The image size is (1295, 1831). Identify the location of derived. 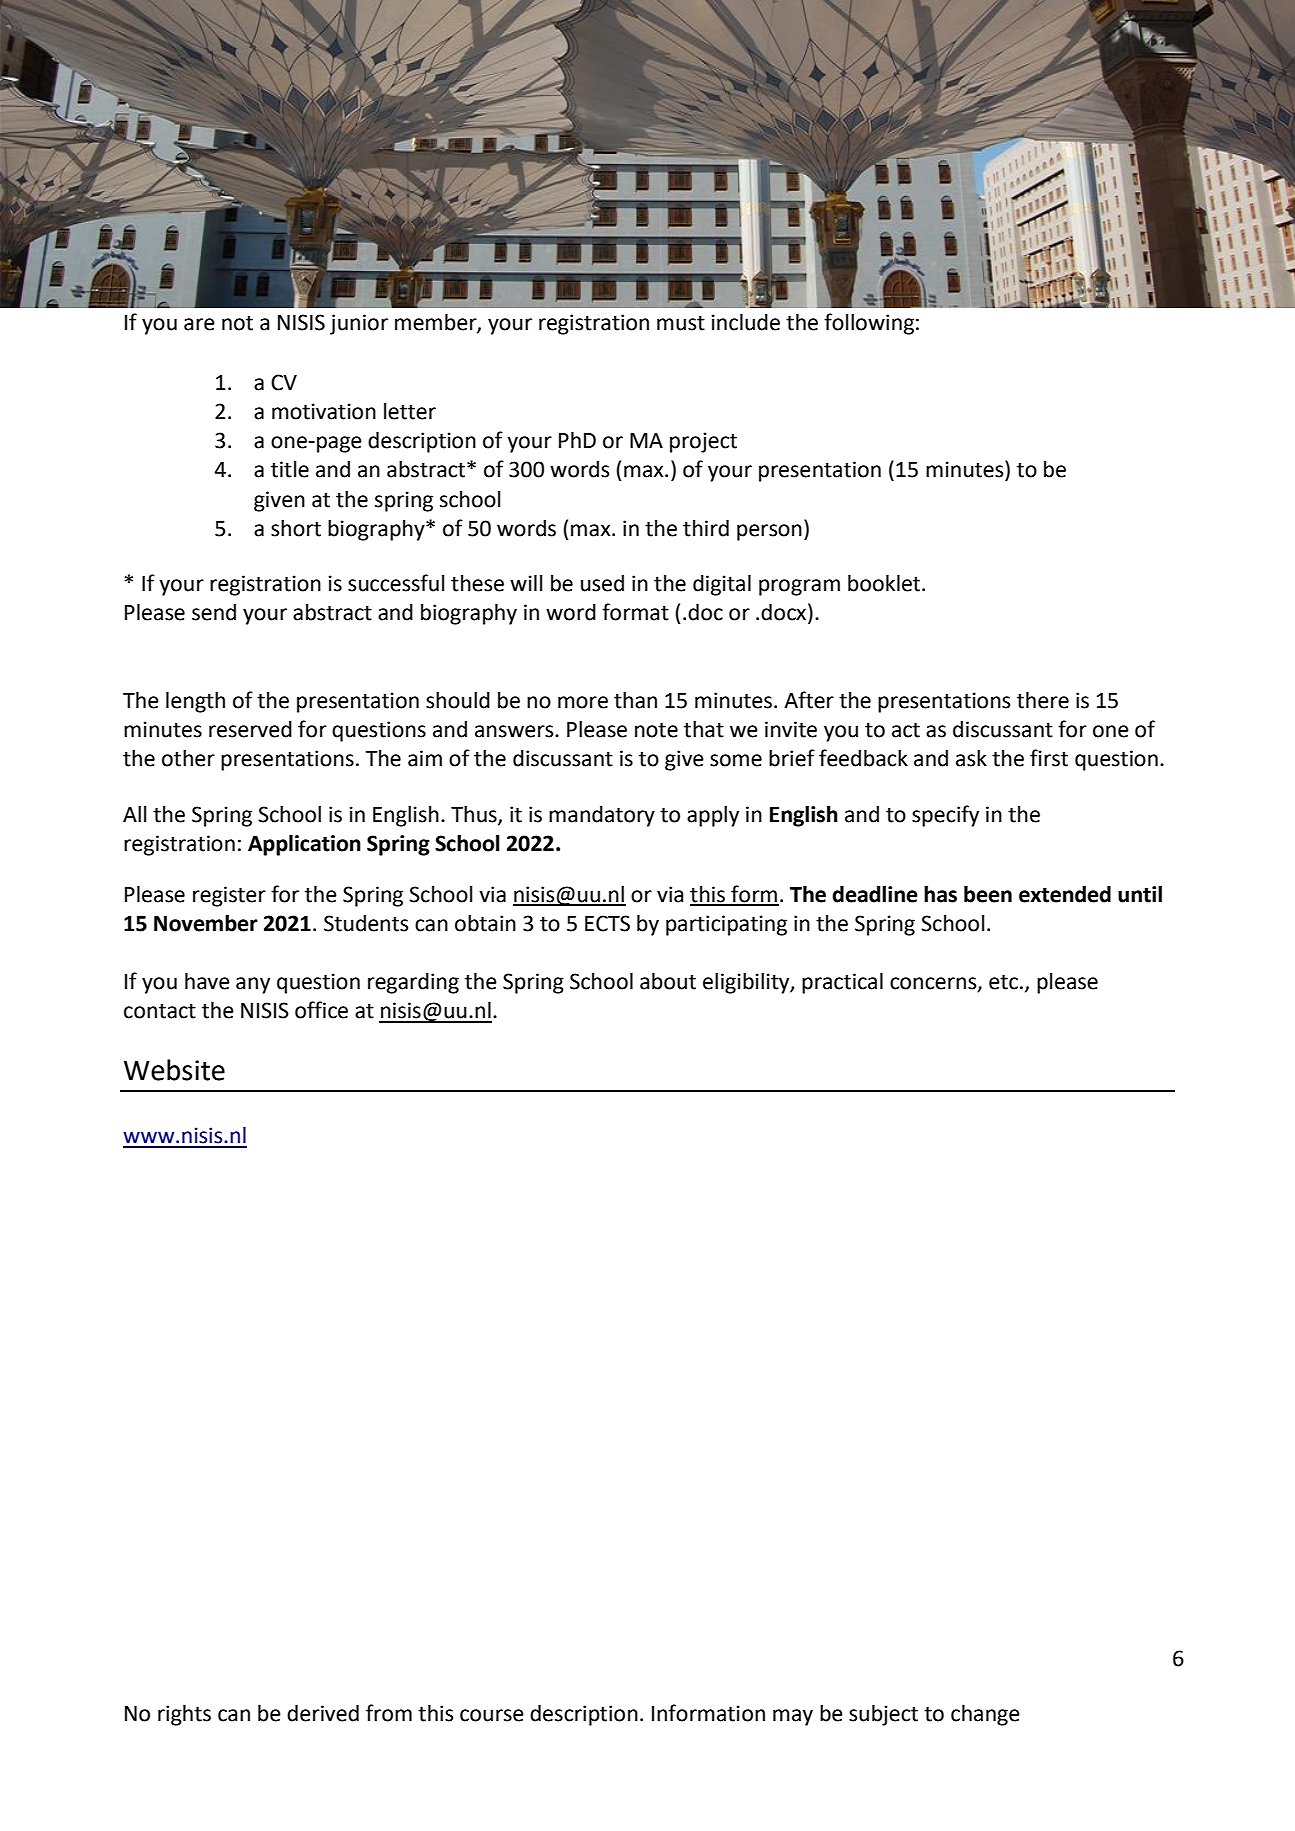
(323, 1713).
